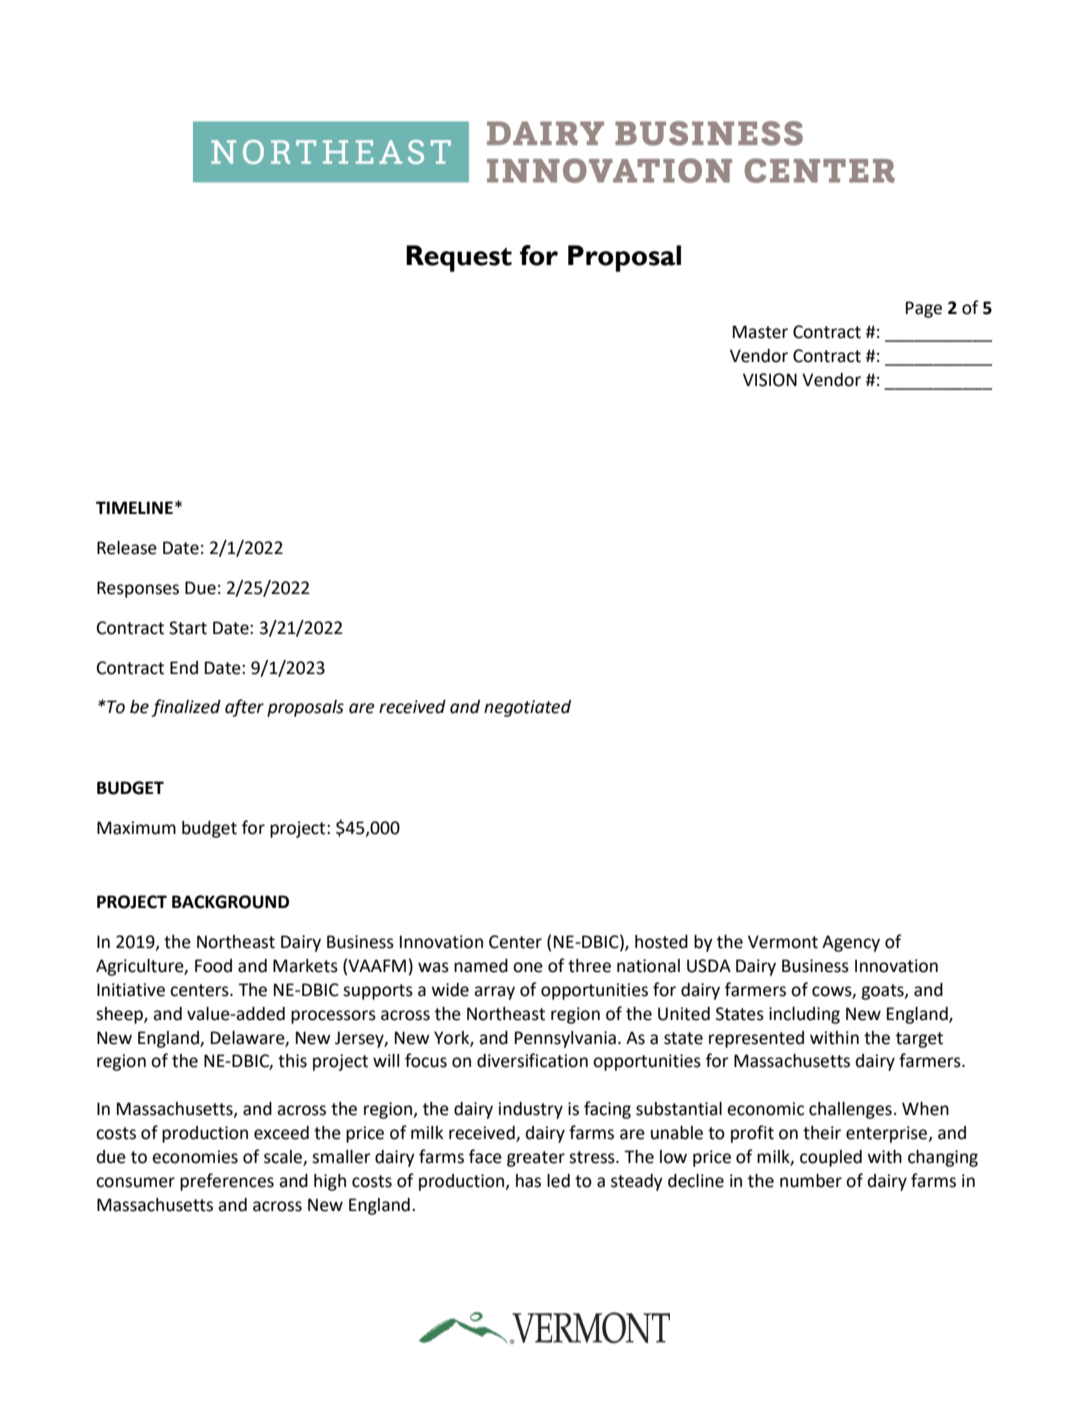 The height and width of the screenshot is (1408, 1088). I want to click on after, so click(244, 708).
